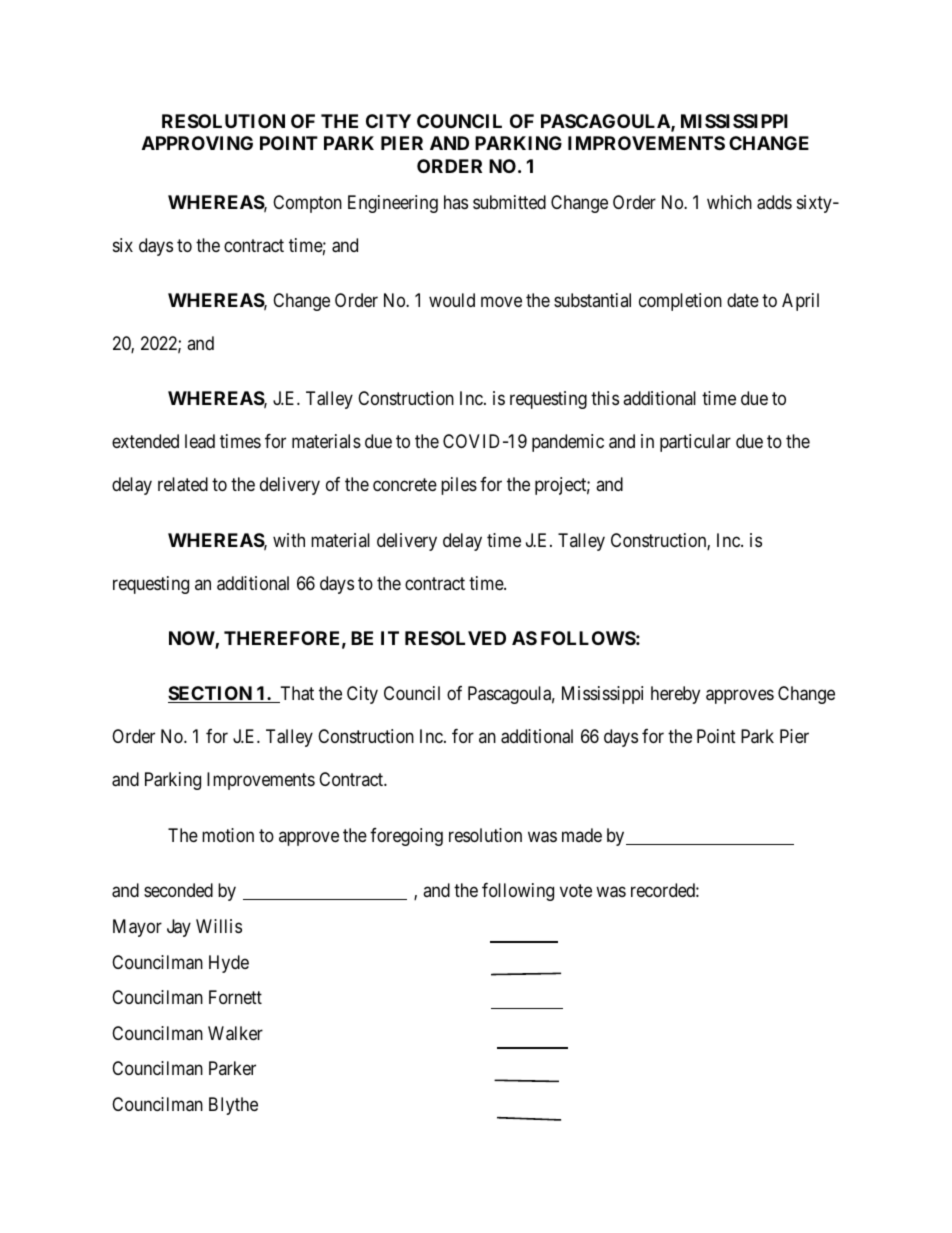 The image size is (952, 1233). What do you see at coordinates (228, 835) in the page?
I see `motion` at bounding box center [228, 835].
